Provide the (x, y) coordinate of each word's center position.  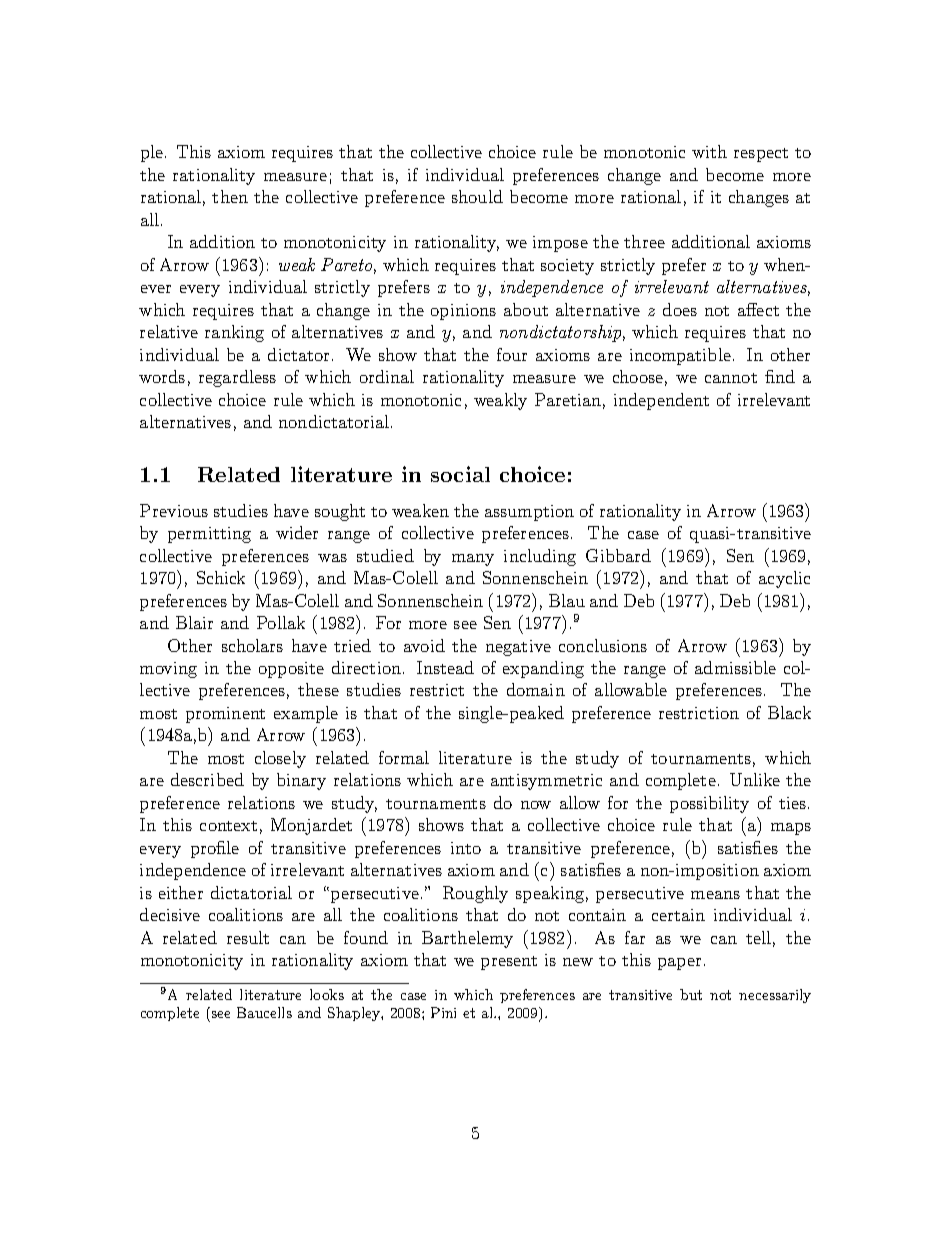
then (230, 196)
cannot (731, 378)
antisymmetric (546, 782)
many (473, 560)
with (709, 151)
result (248, 937)
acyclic (784, 579)
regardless (237, 378)
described (207, 779)
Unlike (755, 779)
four (512, 354)
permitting (209, 535)
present (509, 963)
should (477, 196)
